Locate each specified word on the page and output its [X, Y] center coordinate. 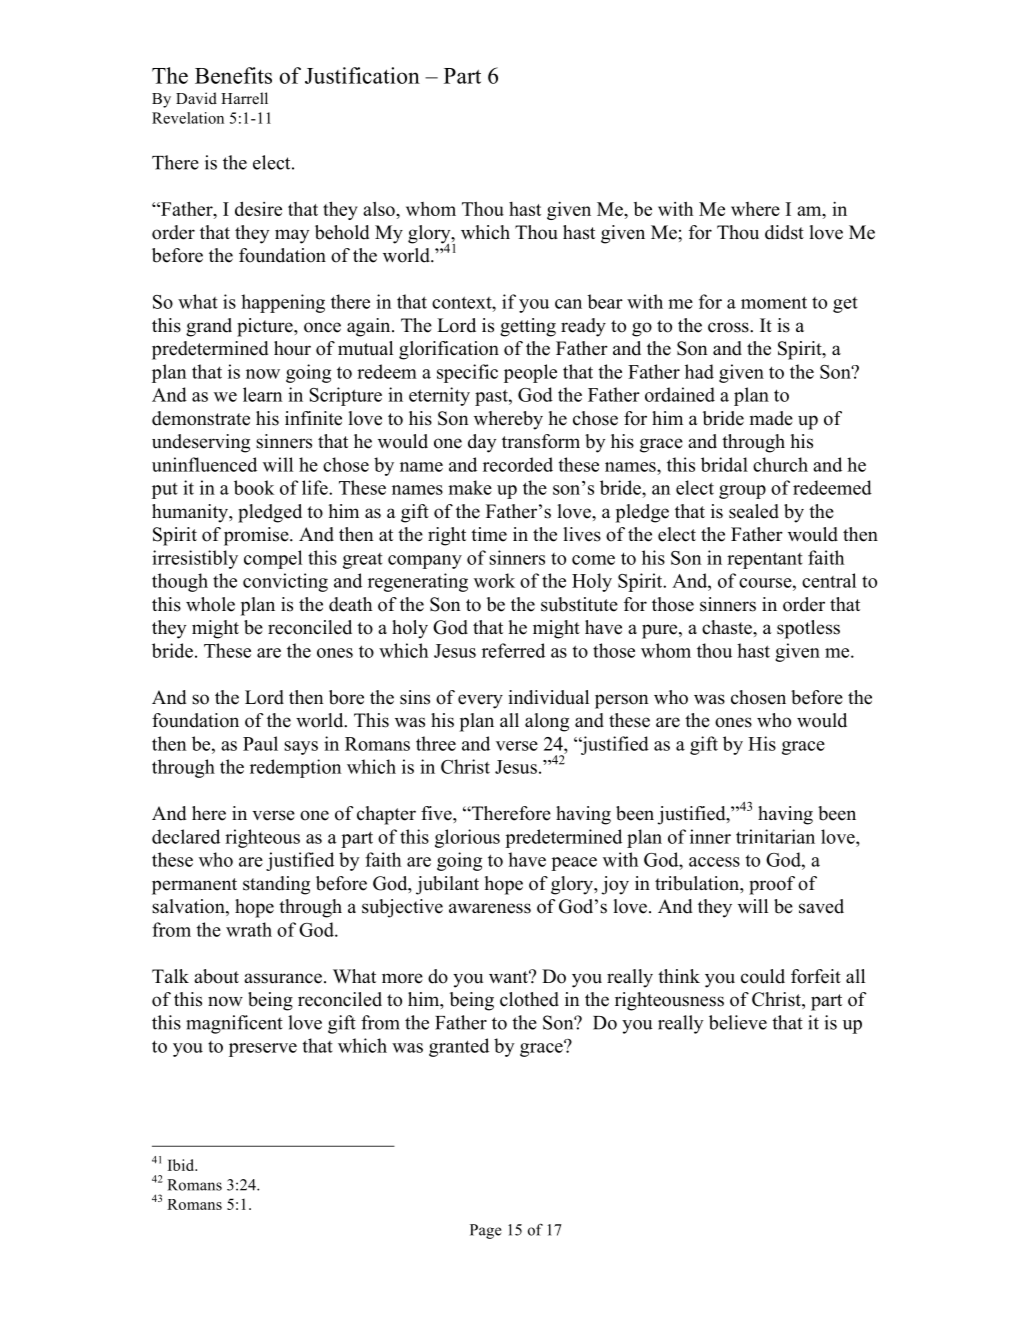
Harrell [244, 98]
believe [738, 1022]
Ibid [182, 1165]
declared [186, 836]
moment [774, 302]
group [742, 492]
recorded [518, 464]
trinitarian [775, 836]
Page [486, 1231]
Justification [362, 75]
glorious [467, 838]
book [254, 487]
